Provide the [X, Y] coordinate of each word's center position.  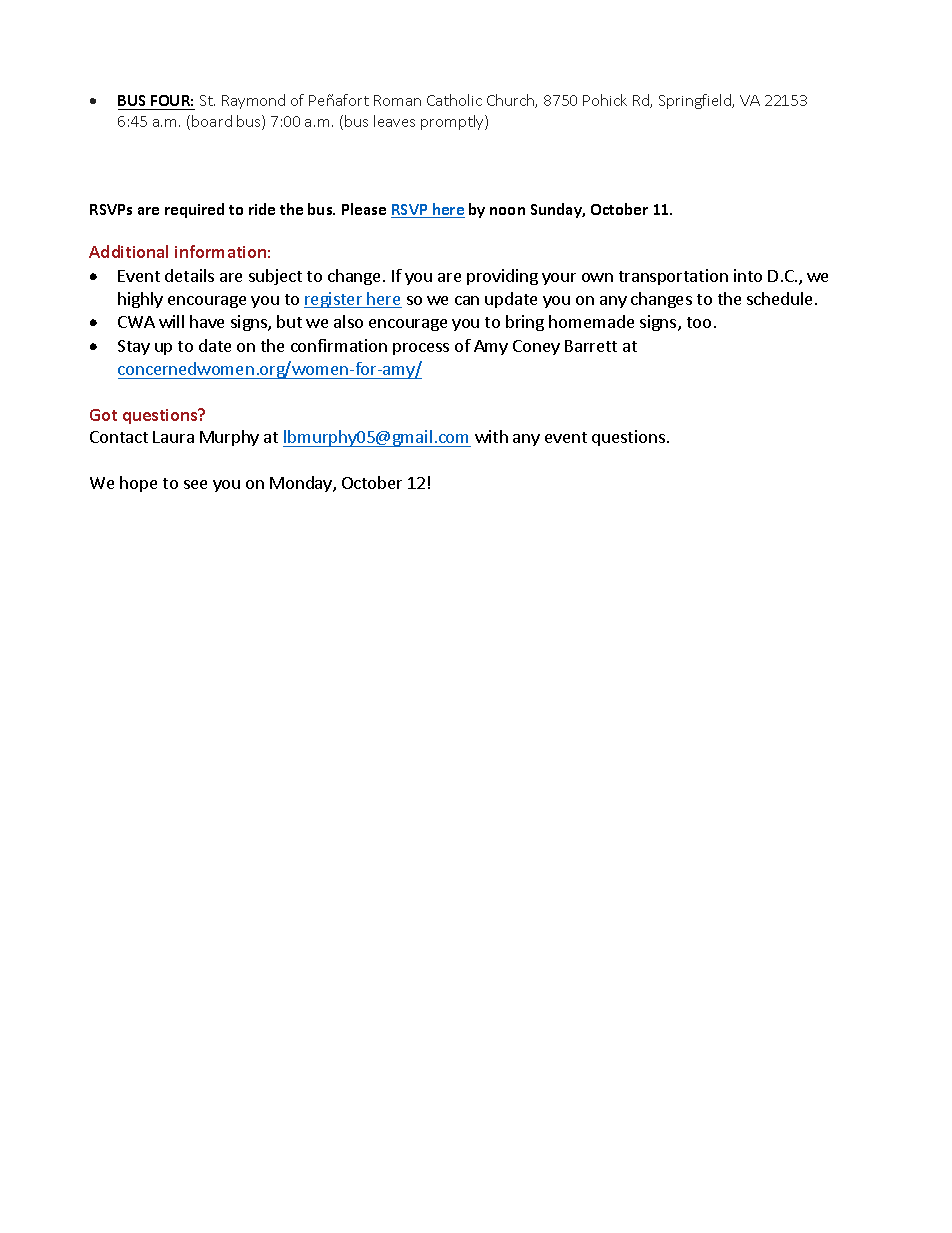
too [699, 322]
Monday [302, 484]
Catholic [454, 100]
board [212, 121]
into [748, 275]
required [194, 210]
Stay [134, 347]
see [195, 484]
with [491, 436]
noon [507, 211]
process [421, 349]
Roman [397, 100]
